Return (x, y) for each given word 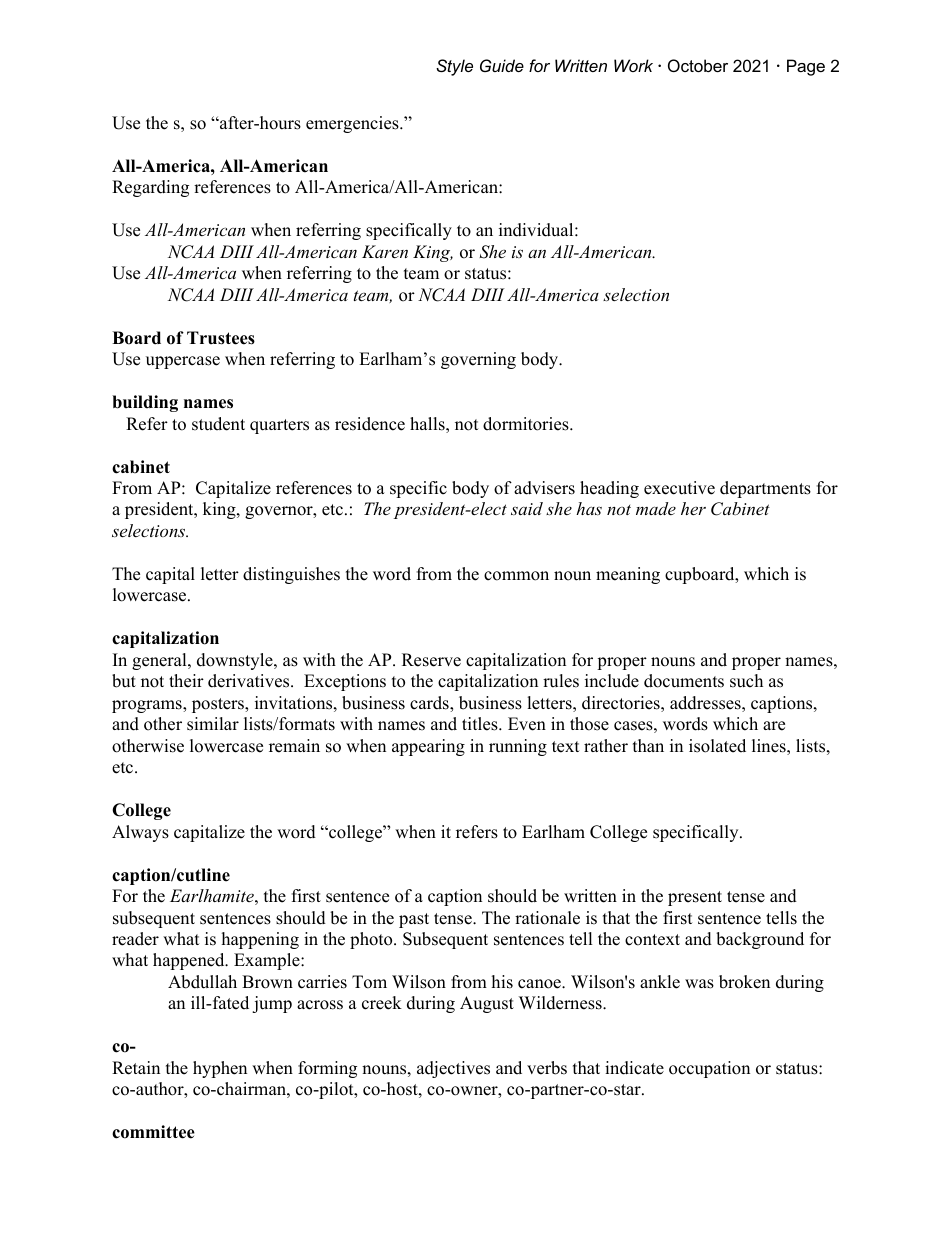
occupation (709, 1069)
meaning (628, 575)
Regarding (150, 188)
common (516, 576)
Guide (502, 65)
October (698, 65)
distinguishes (291, 575)
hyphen (220, 1069)
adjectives (453, 1069)
